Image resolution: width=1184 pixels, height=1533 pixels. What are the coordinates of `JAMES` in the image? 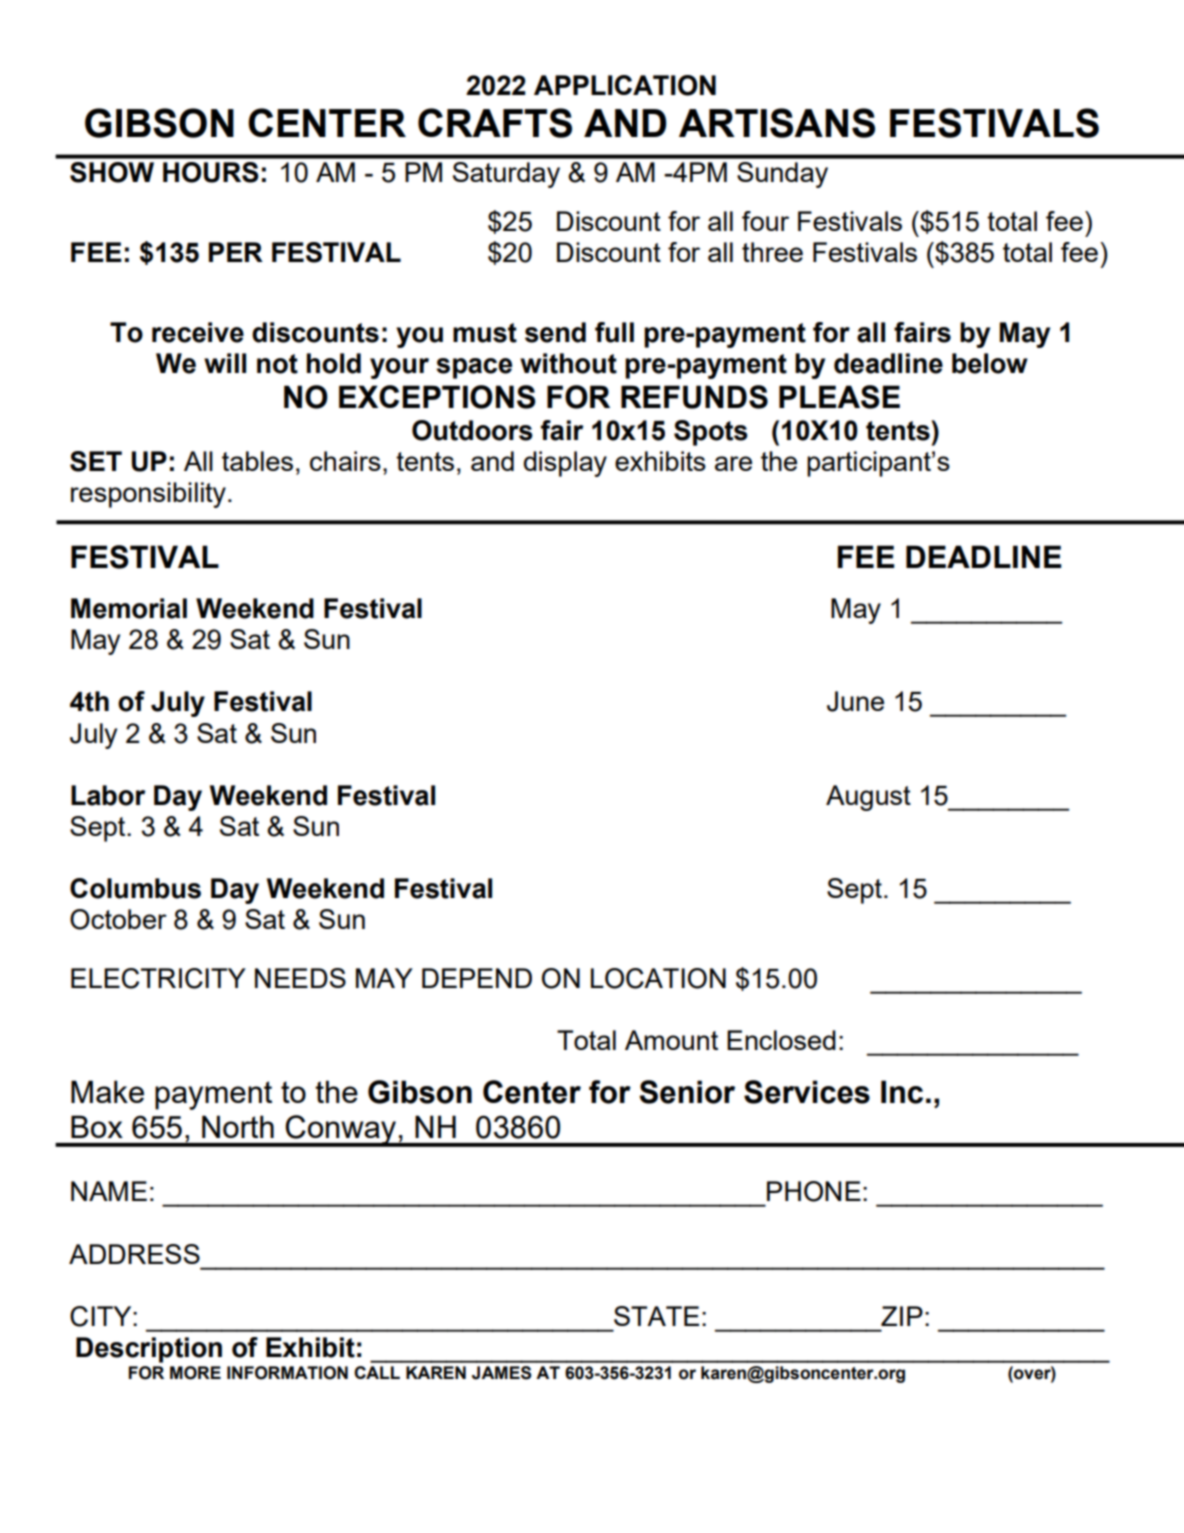 It's located at (502, 1373).
